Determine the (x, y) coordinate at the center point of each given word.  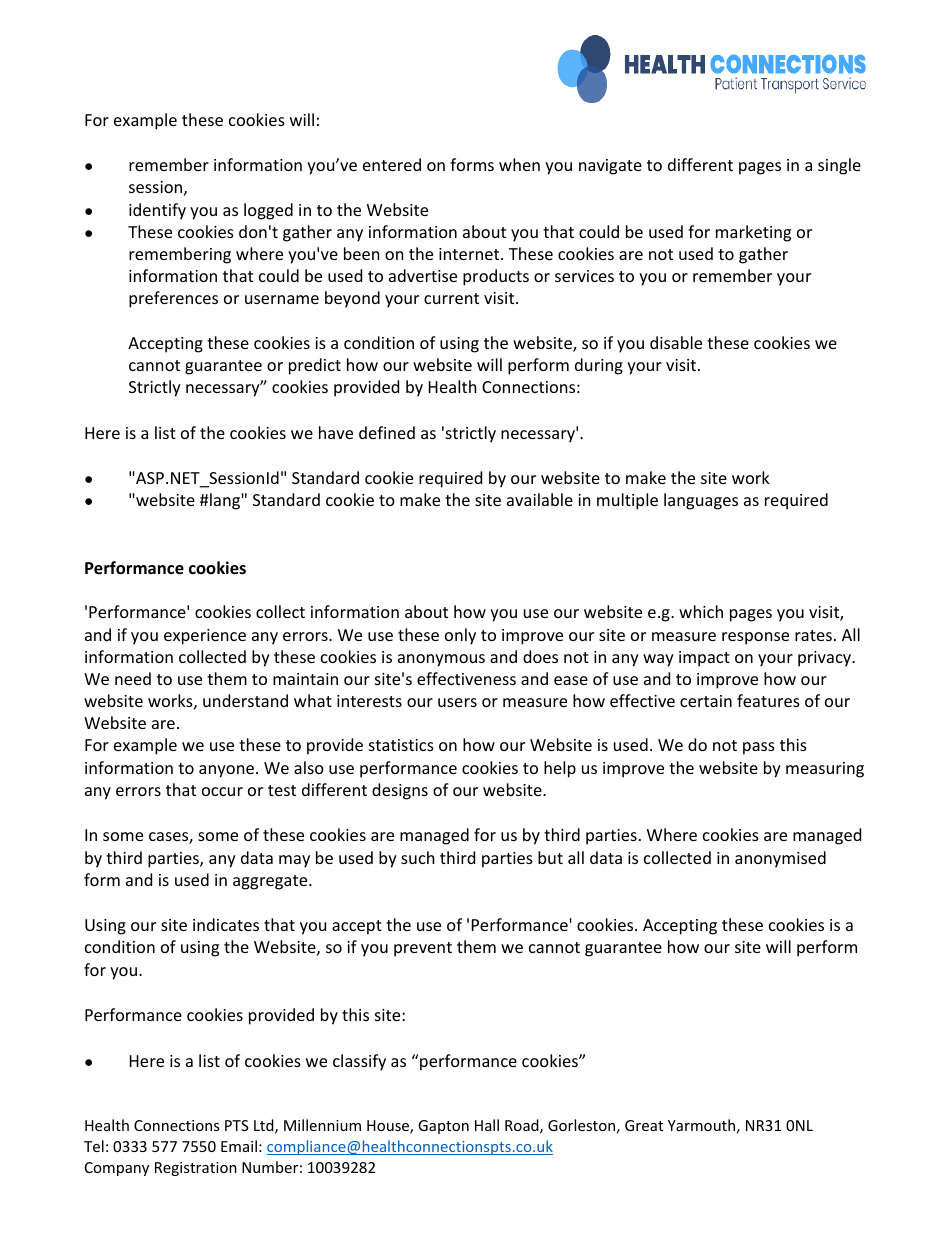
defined (387, 432)
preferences (173, 299)
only (460, 636)
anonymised (780, 859)
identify (157, 211)
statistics (401, 745)
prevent (423, 949)
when (519, 164)
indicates (226, 924)
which (701, 611)
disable (676, 342)
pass (759, 748)
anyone (226, 771)
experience (205, 637)
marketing (753, 233)
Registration (196, 1169)
